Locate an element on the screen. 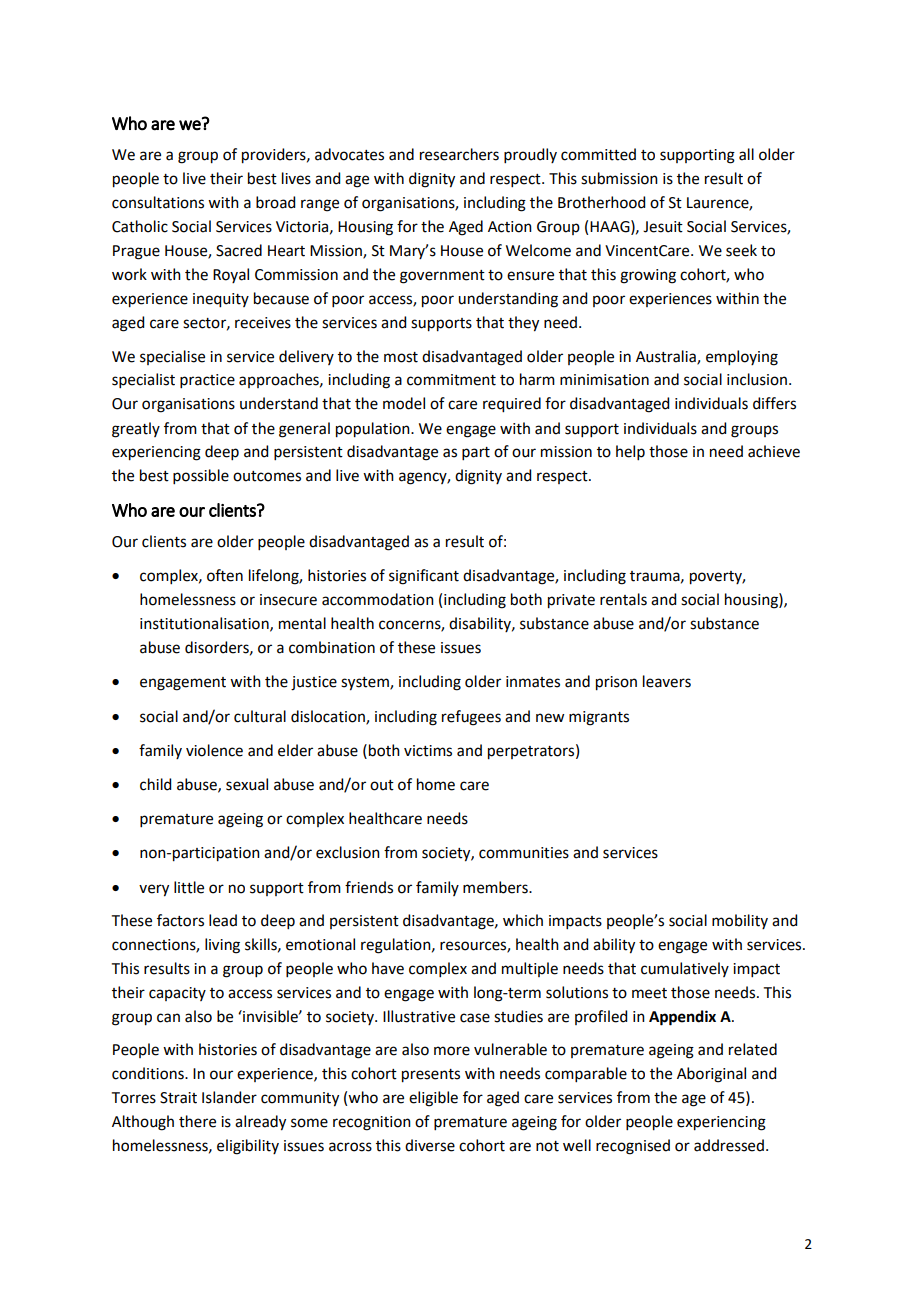 The height and width of the screenshot is (1308, 924). researchers is located at coordinates (459, 154).
